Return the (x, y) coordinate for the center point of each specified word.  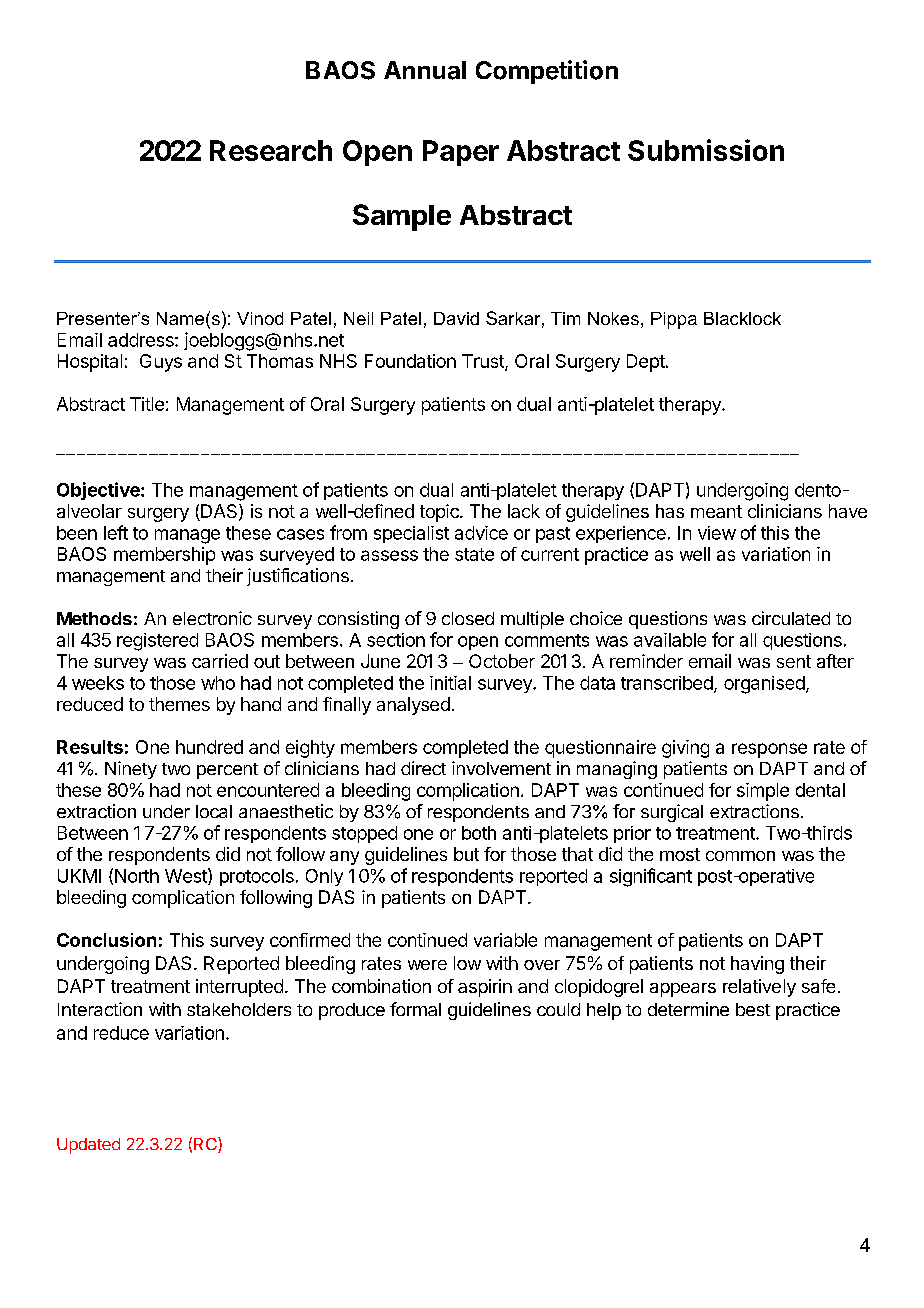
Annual (425, 70)
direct (423, 768)
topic (440, 513)
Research (271, 150)
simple (763, 792)
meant (716, 511)
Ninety (131, 770)
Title (147, 404)
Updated (88, 1146)
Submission (706, 150)
